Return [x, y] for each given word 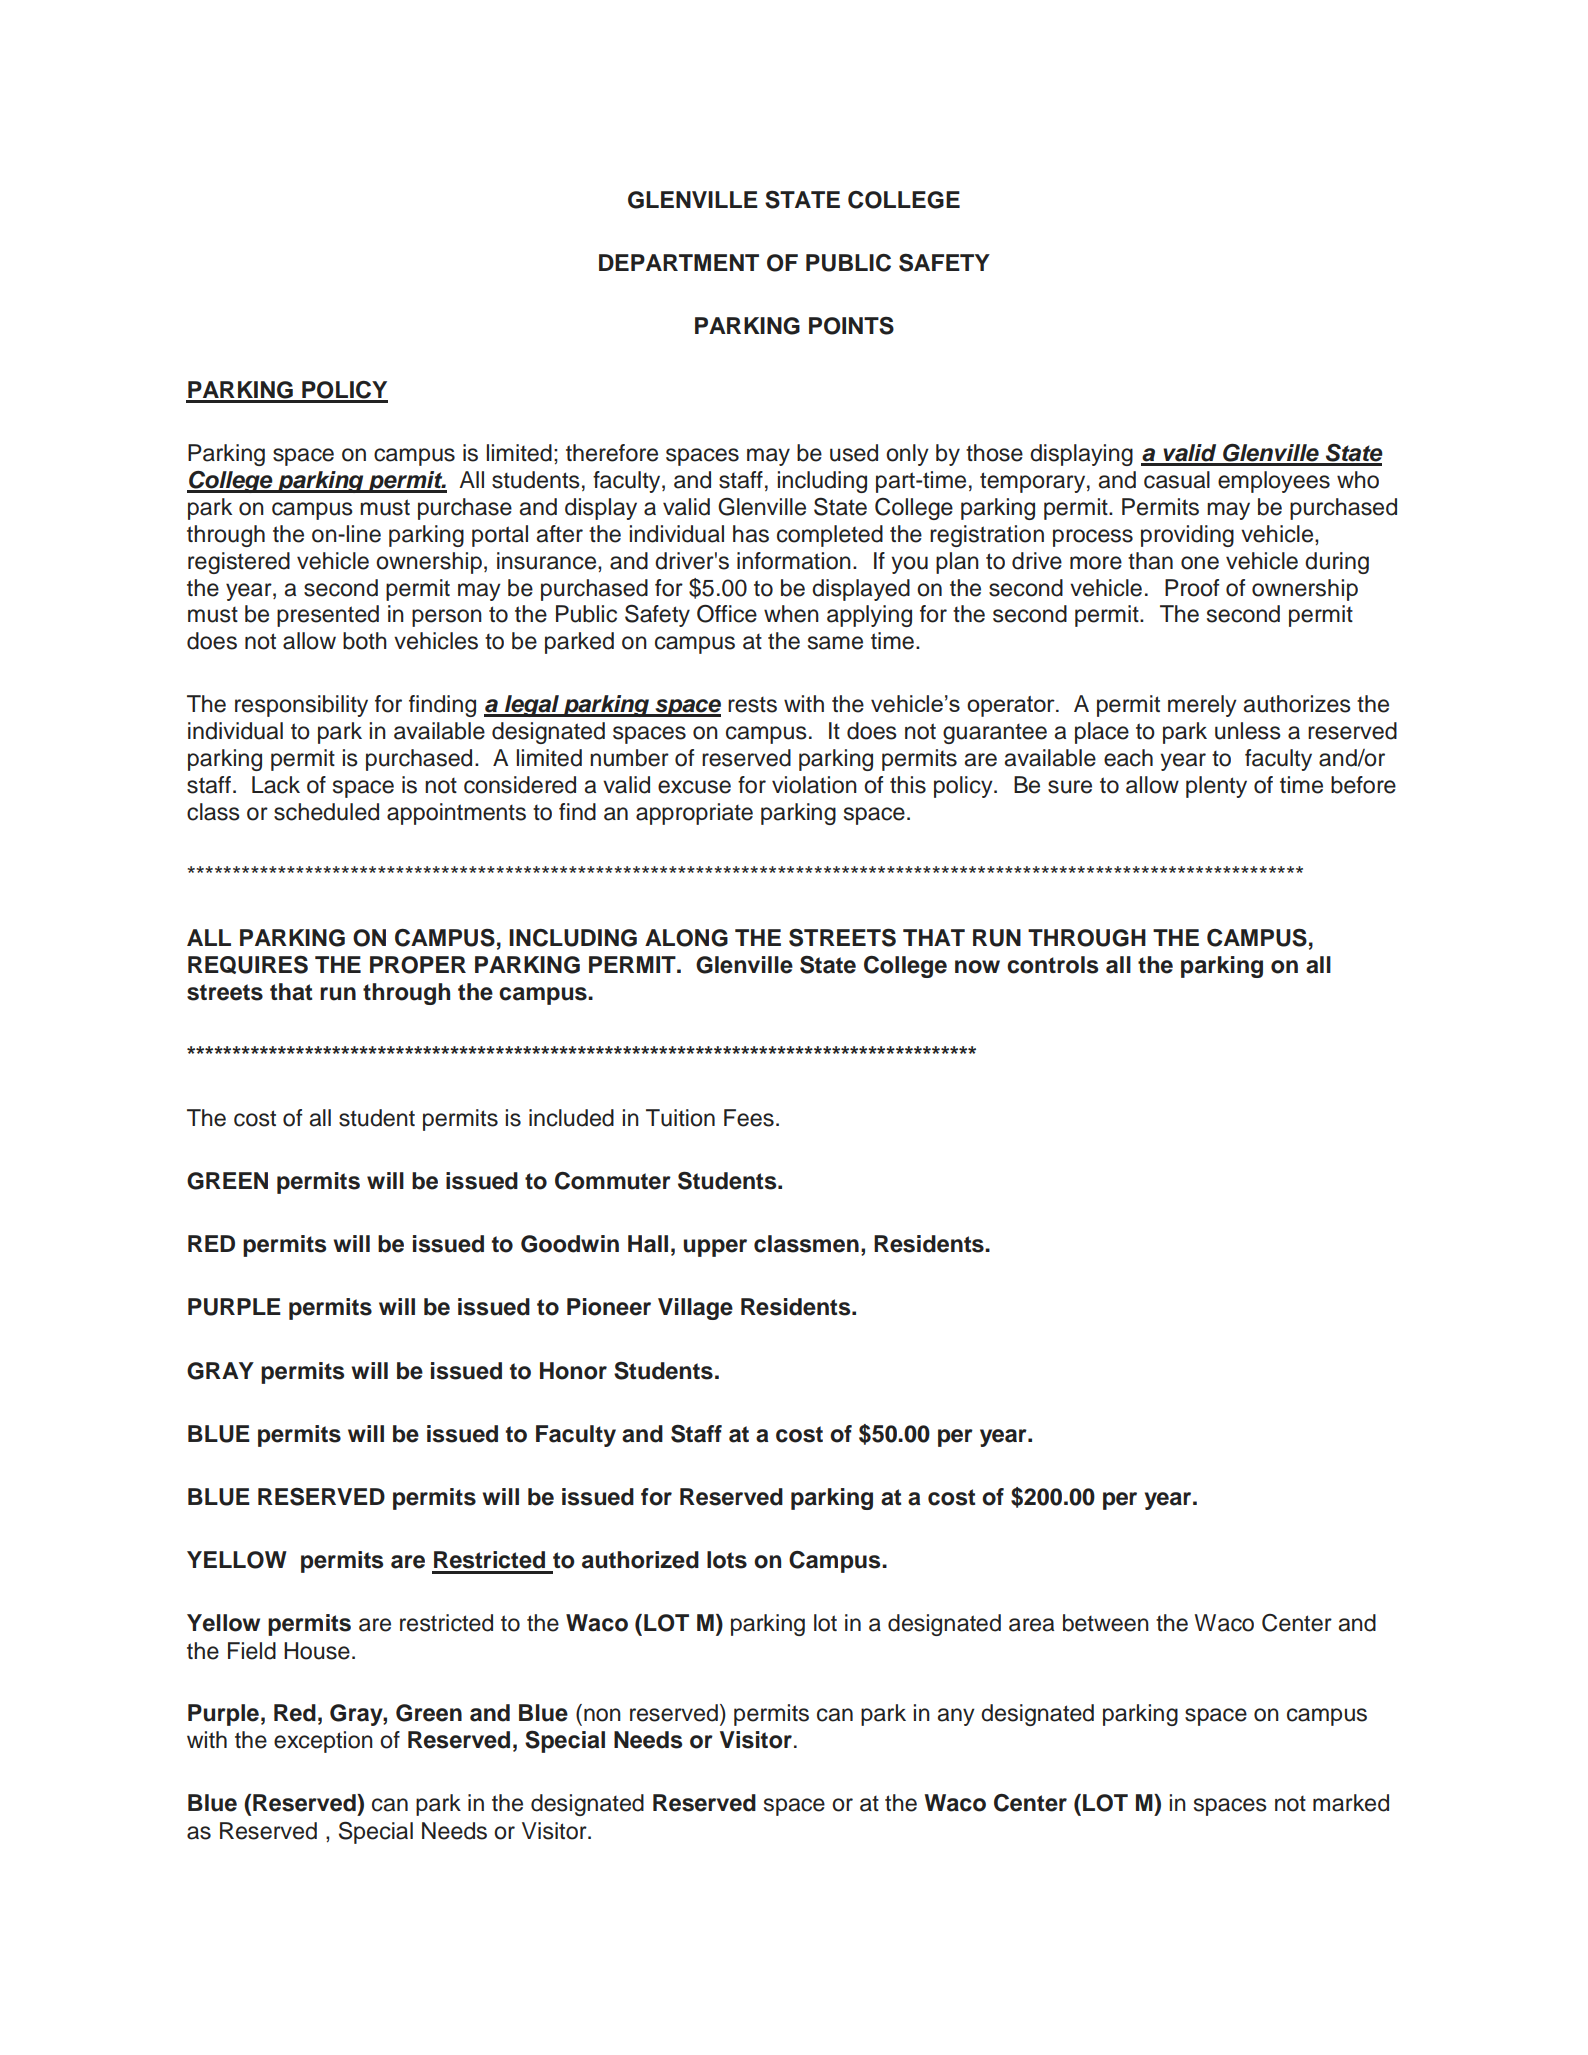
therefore [612, 453]
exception [323, 1742]
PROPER [418, 965]
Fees [749, 1118]
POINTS [851, 326]
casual [1177, 480]
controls [1052, 965]
